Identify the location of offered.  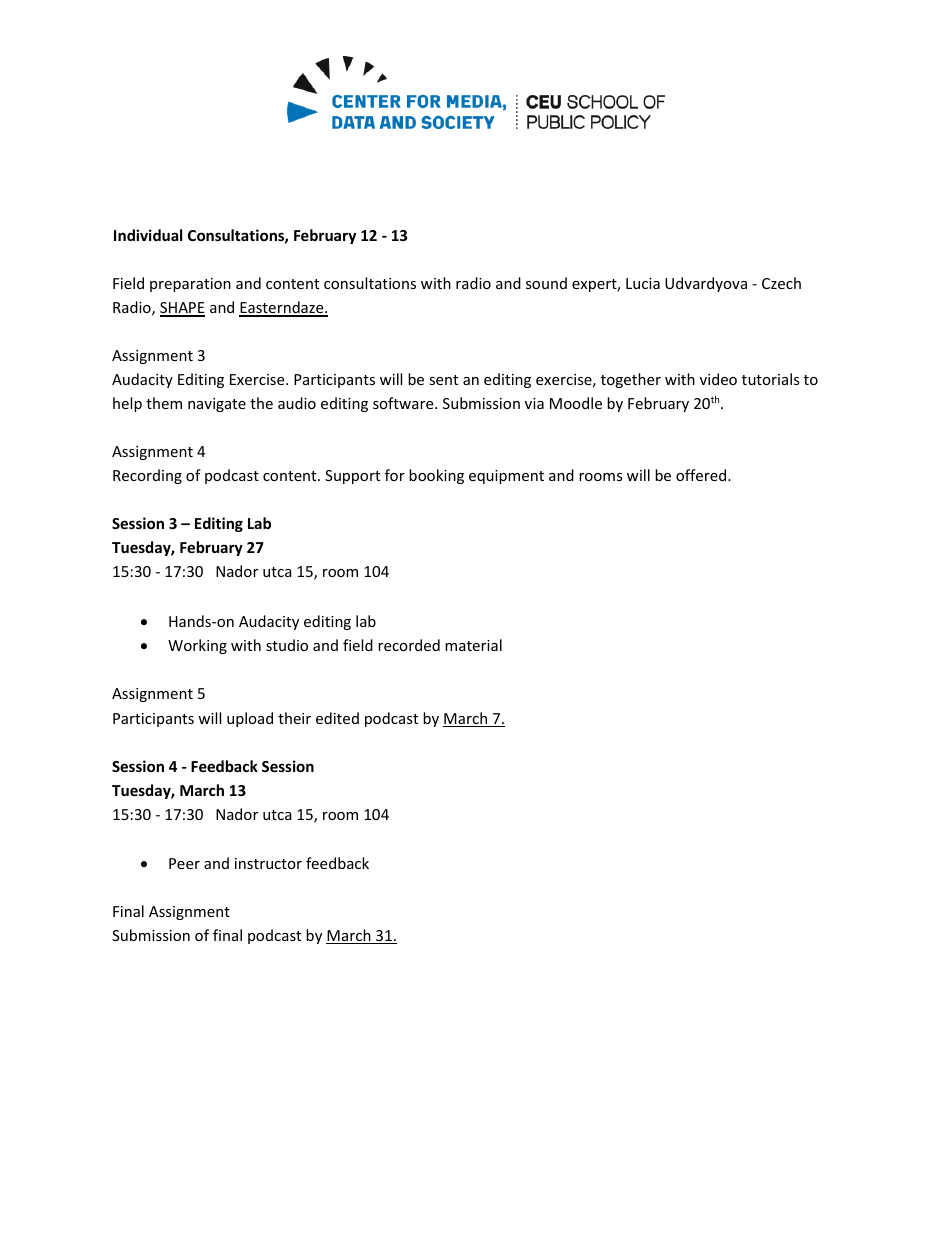
(702, 475).
